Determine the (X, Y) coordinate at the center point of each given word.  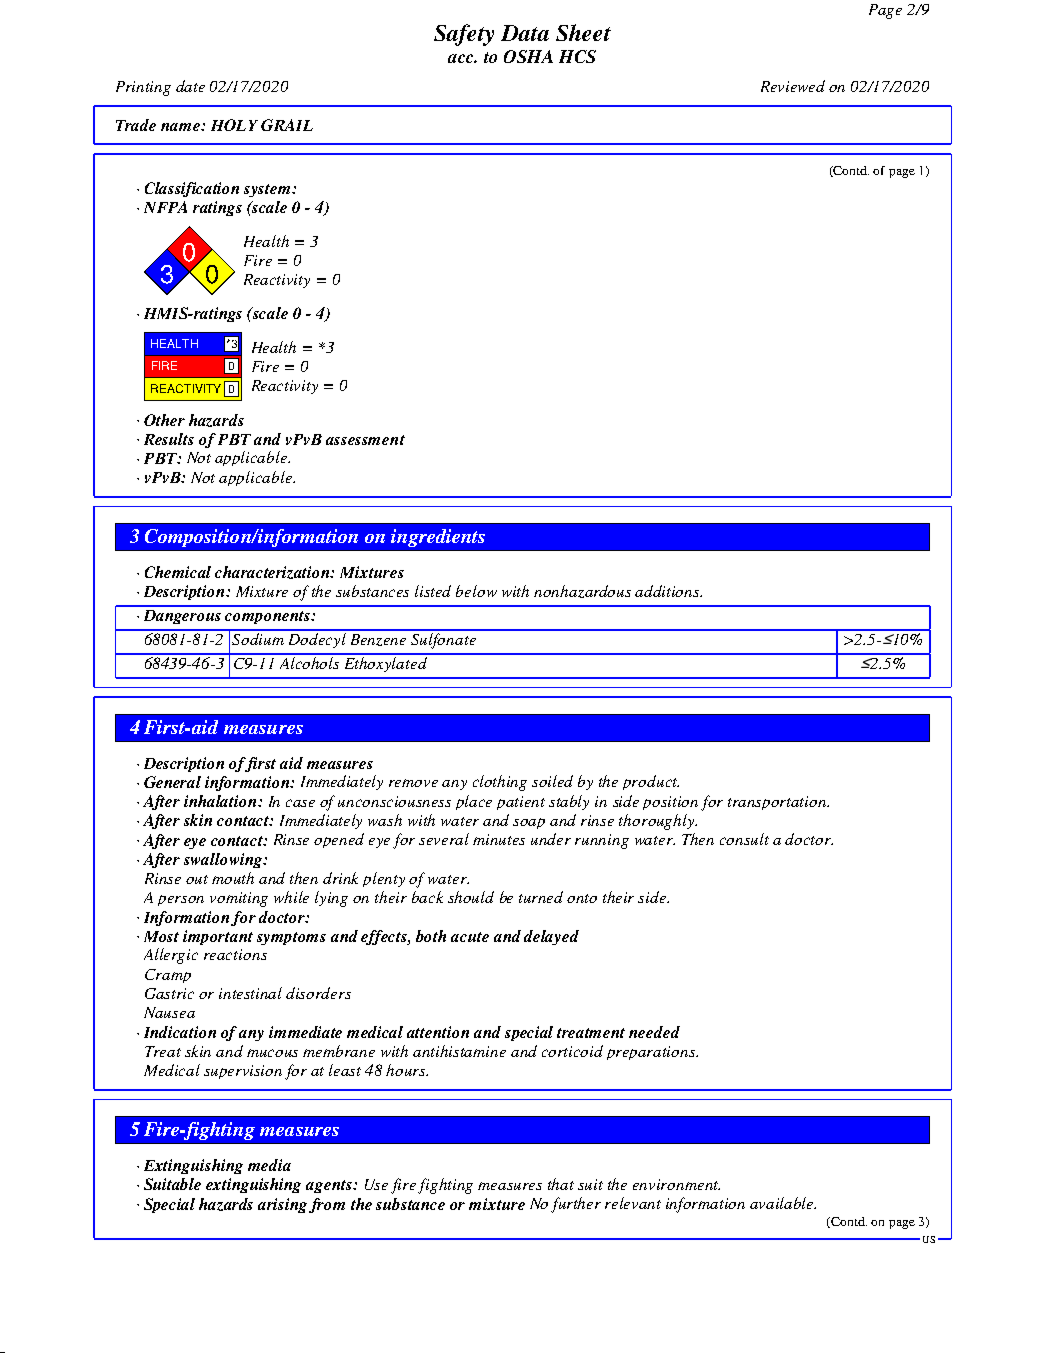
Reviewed (793, 86)
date (190, 86)
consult (744, 839)
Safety (464, 35)
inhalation (221, 801)
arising (282, 1205)
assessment (365, 440)
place (474, 802)
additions (668, 591)
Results (169, 439)
